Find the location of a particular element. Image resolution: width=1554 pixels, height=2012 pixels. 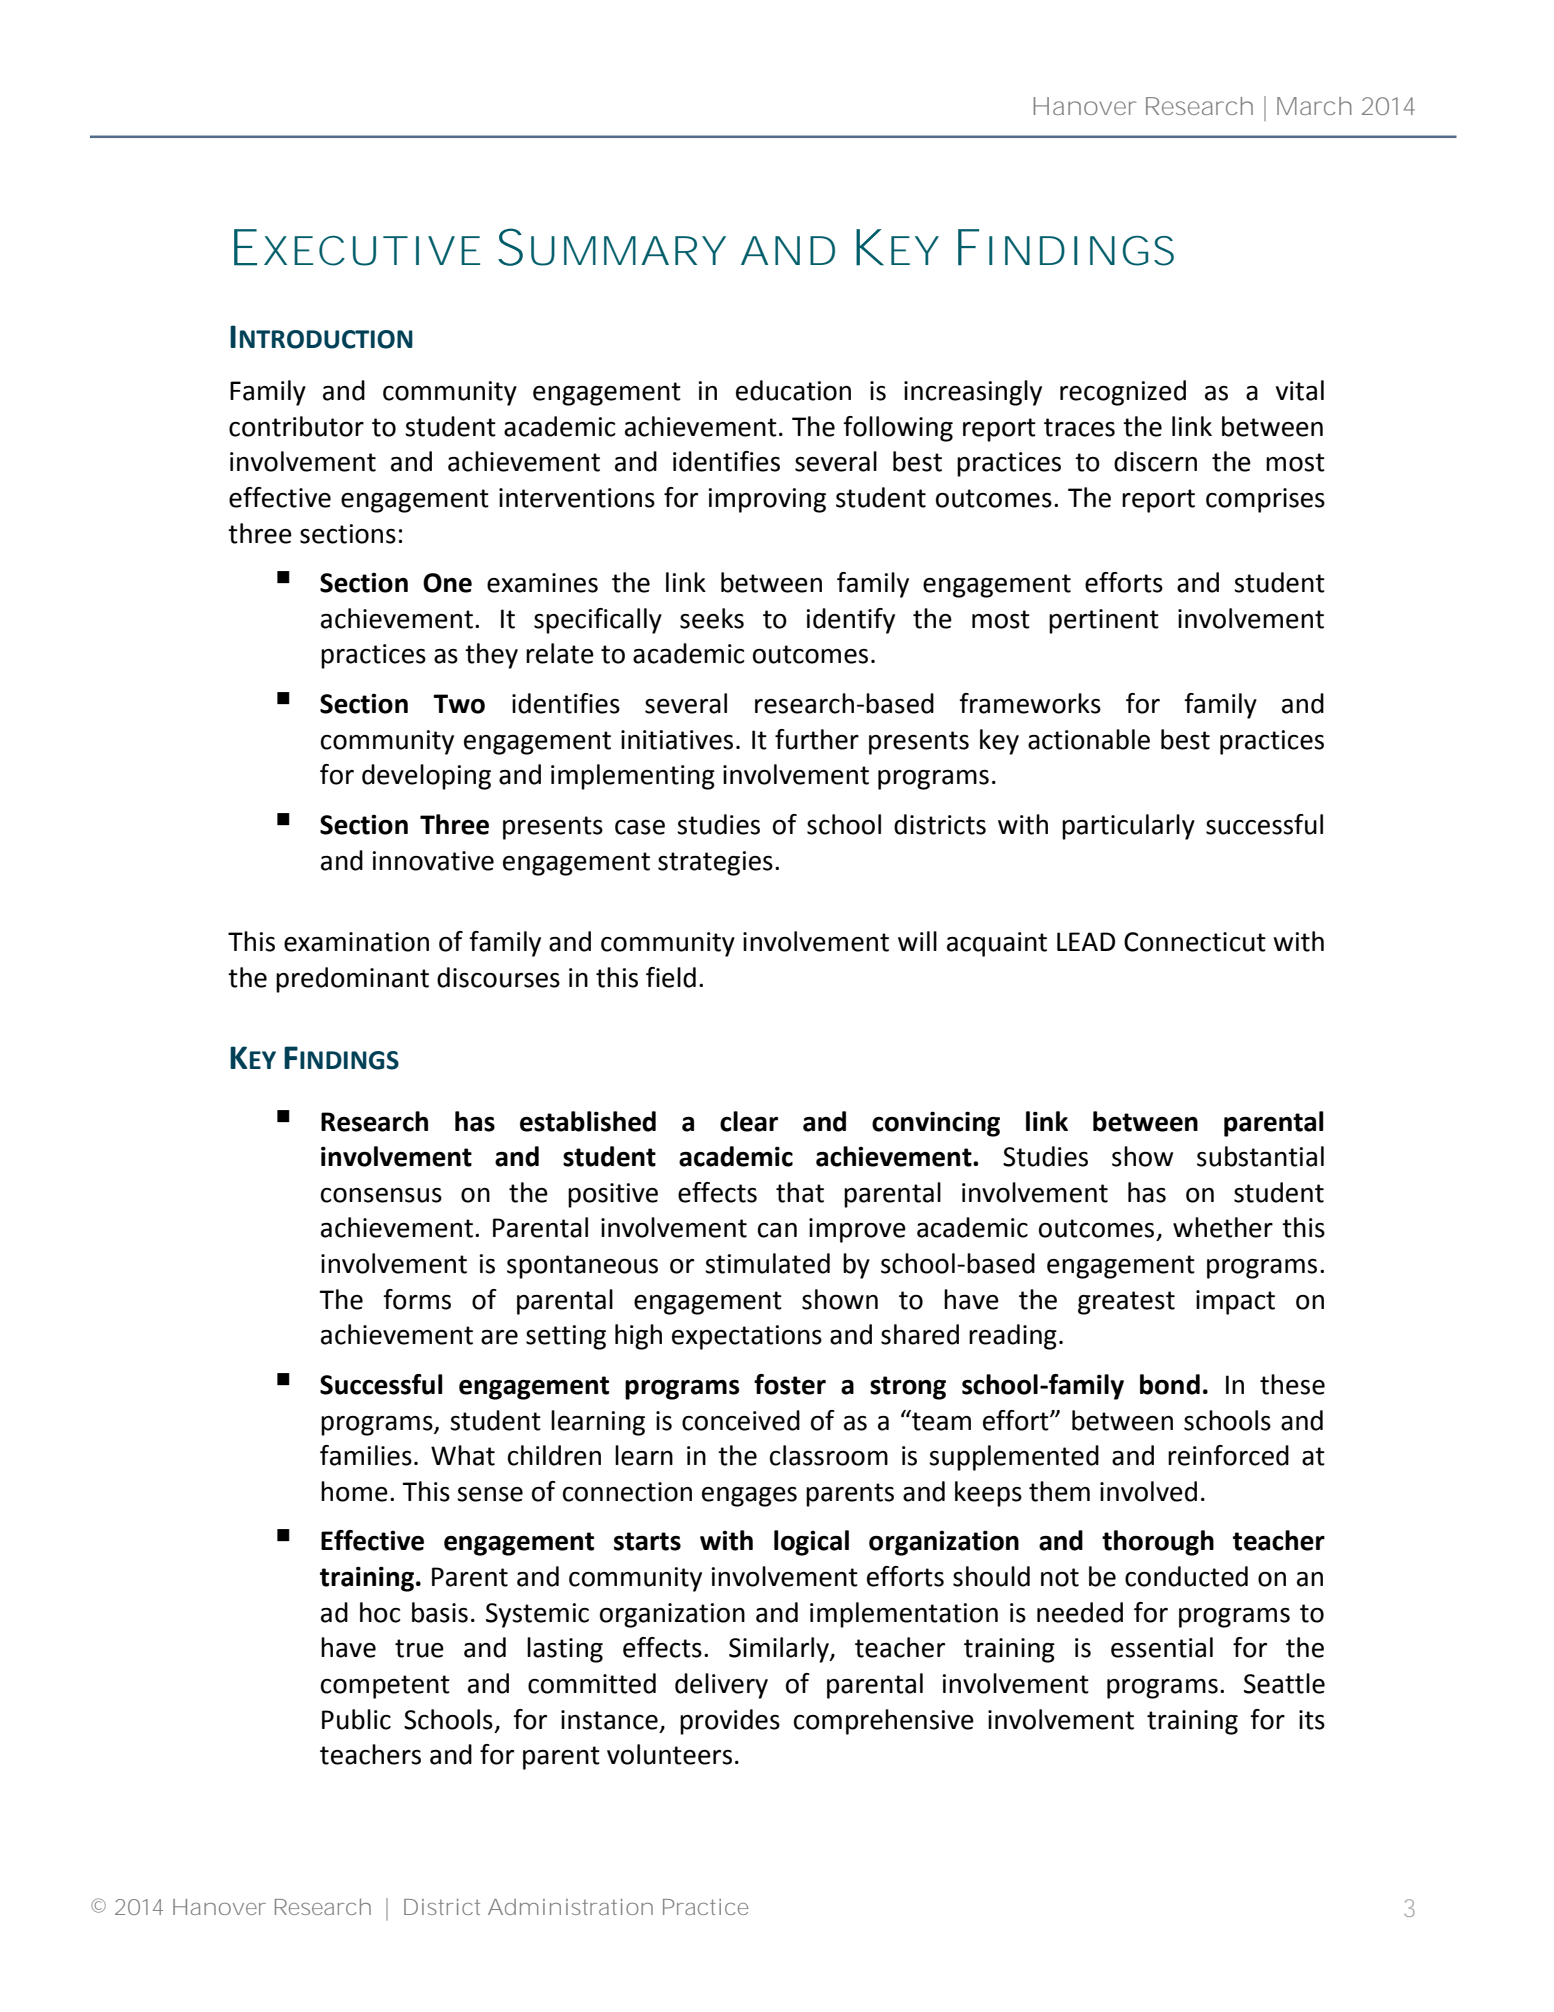

education is located at coordinates (793, 390).
